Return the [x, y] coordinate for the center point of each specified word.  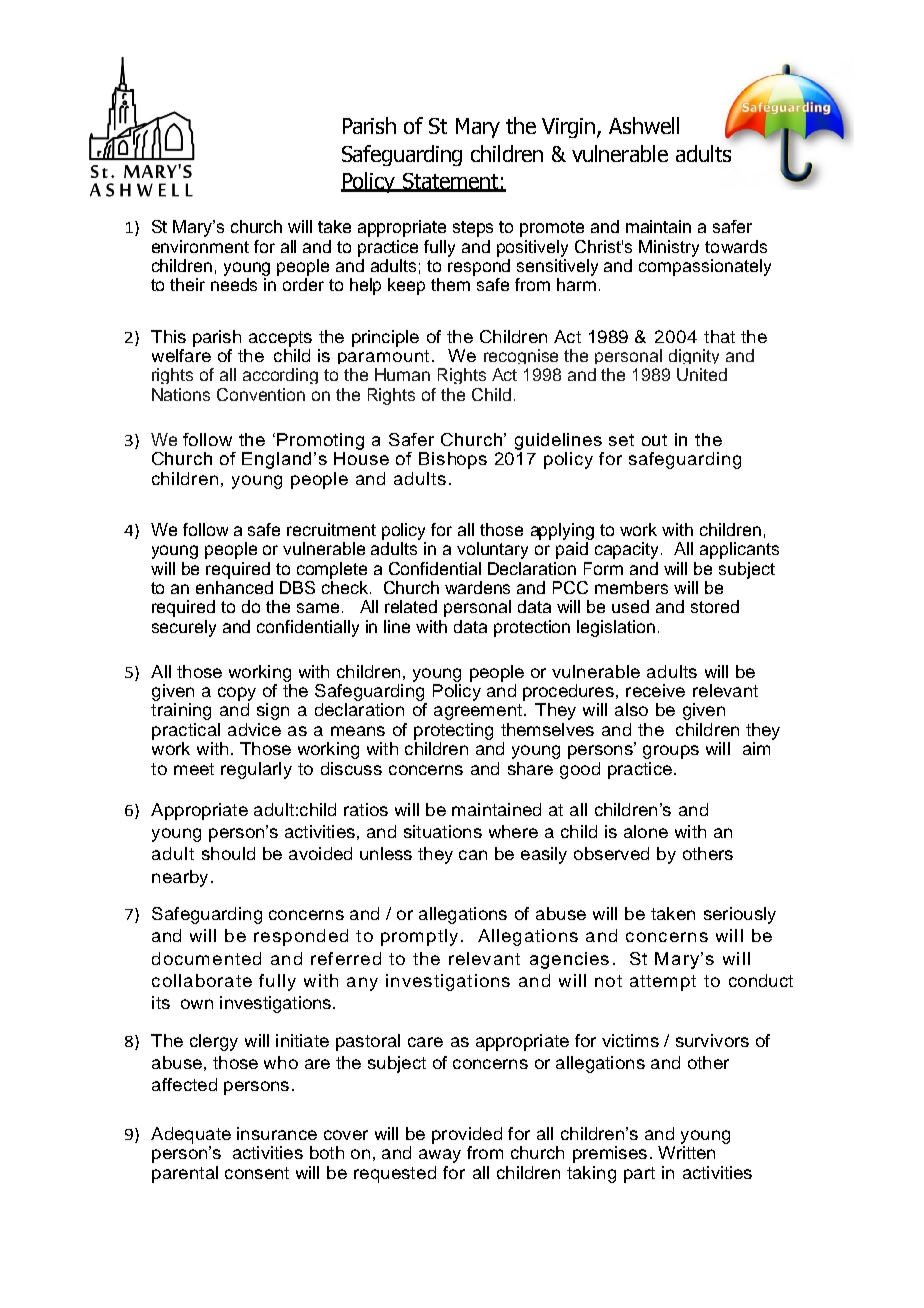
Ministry [669, 248]
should [228, 853]
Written [686, 1152]
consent [257, 1173]
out [654, 440]
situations [443, 831]
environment [200, 246]
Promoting [320, 441]
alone [646, 831]
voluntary [492, 550]
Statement [450, 182]
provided [467, 1135]
